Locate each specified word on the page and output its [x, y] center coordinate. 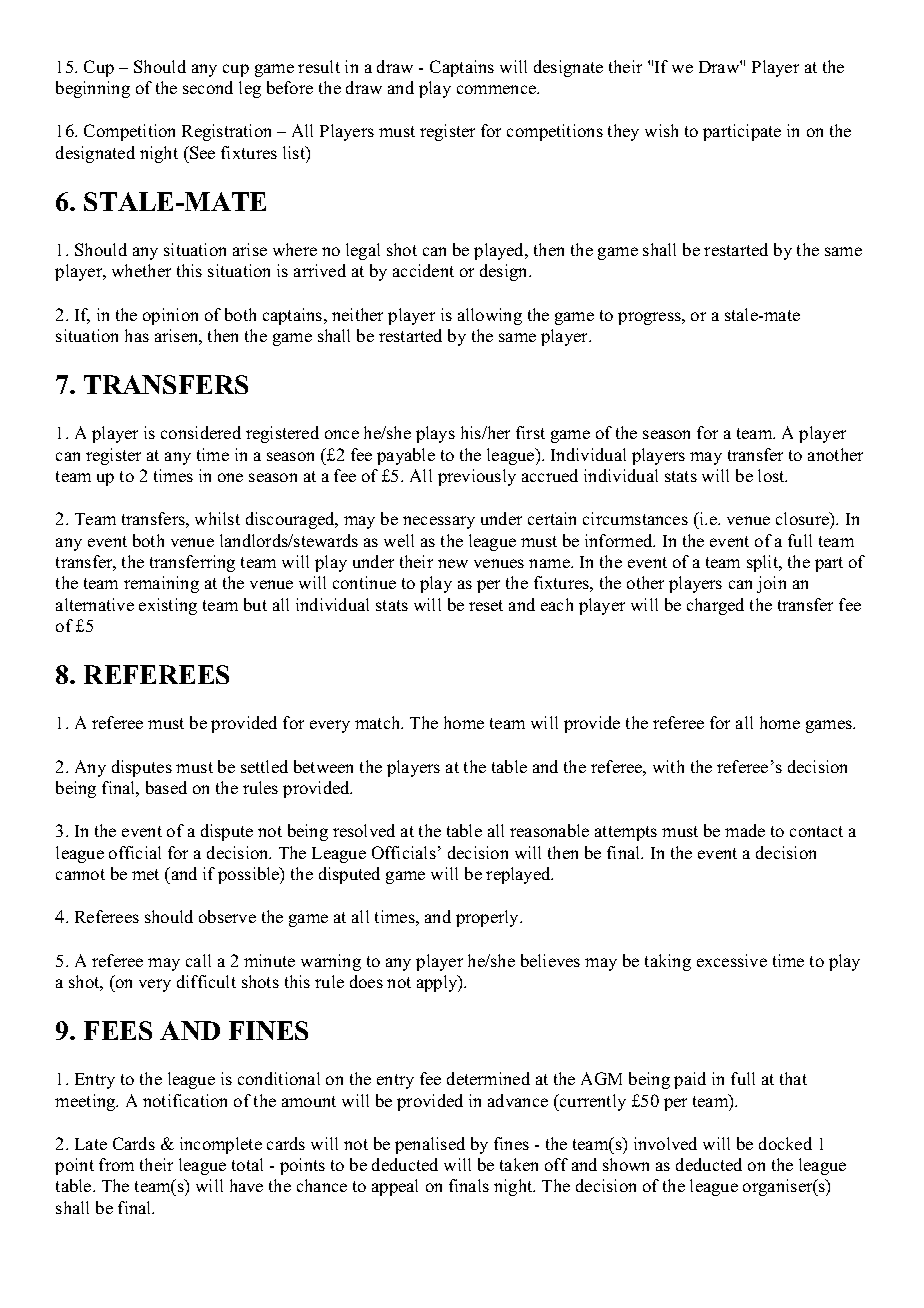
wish [661, 130]
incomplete [221, 1145]
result [319, 66]
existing [168, 606]
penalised [430, 1145]
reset [486, 605]
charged [715, 606]
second [208, 87]
